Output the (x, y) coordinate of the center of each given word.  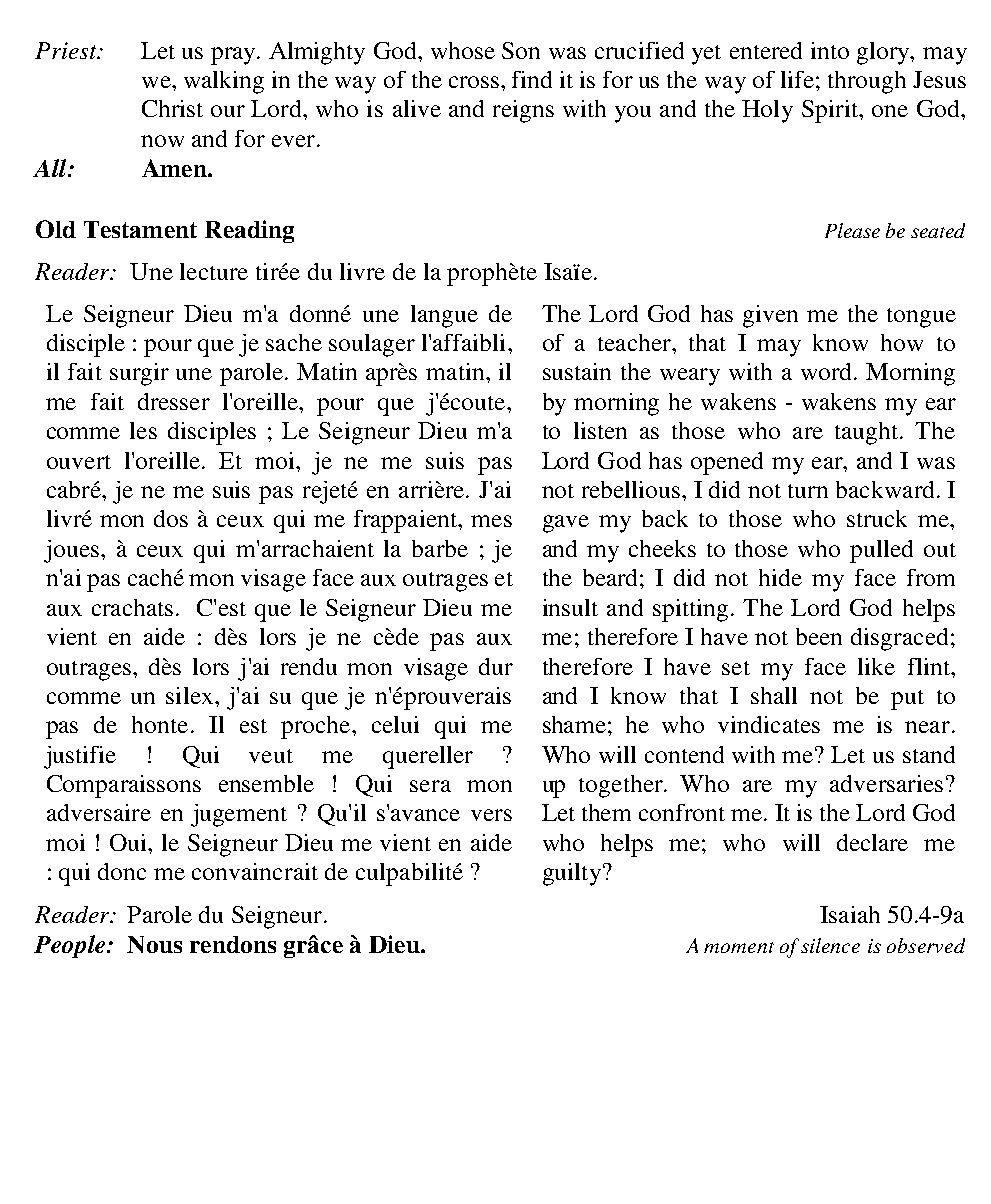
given (770, 316)
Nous (154, 944)
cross (475, 82)
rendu (309, 666)
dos (171, 518)
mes (491, 521)
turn (808, 491)
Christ (172, 108)
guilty (572, 874)
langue (444, 316)
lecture (214, 271)
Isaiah (850, 914)
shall (774, 695)
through (867, 82)
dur (496, 666)
